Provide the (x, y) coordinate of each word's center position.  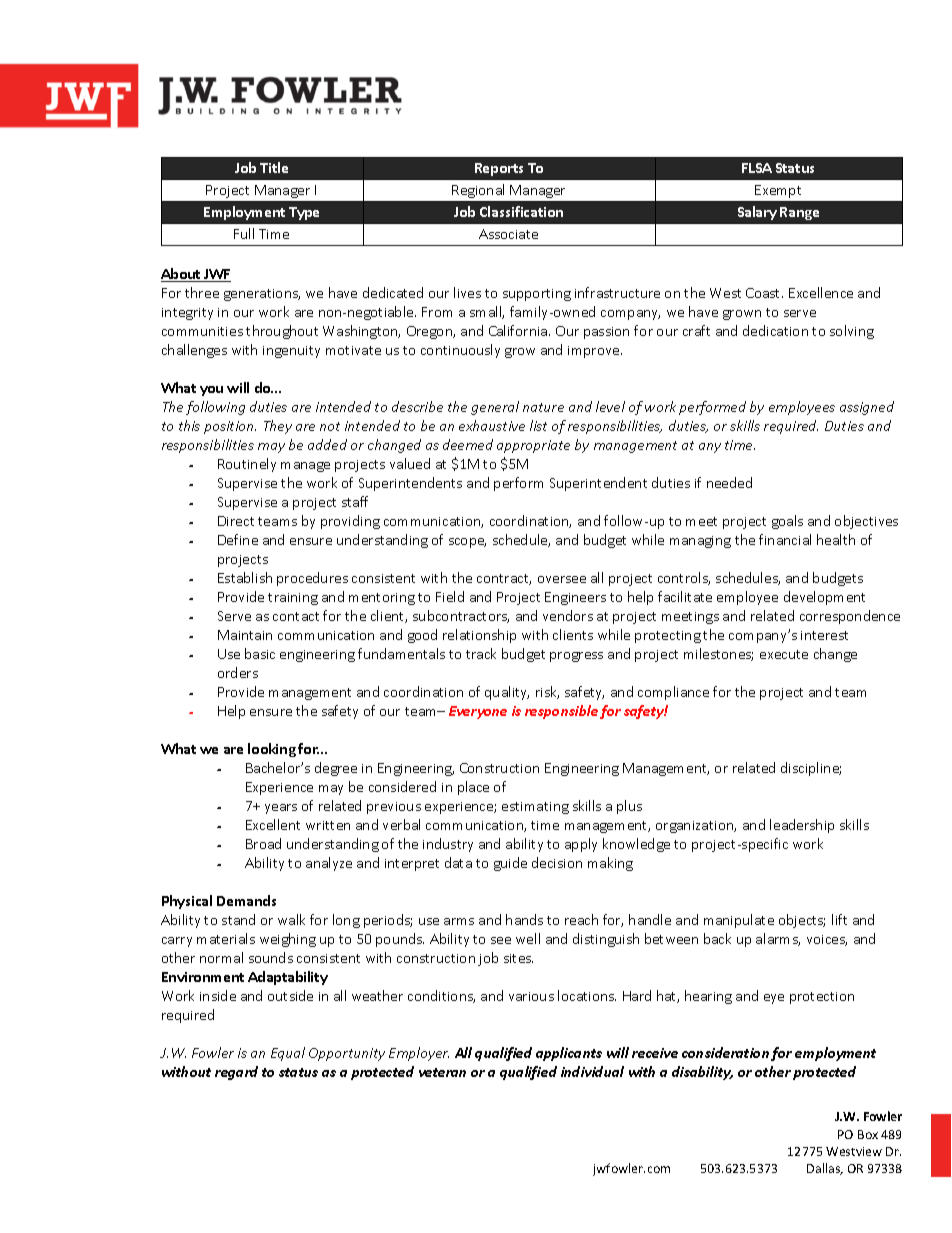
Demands (246, 900)
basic (260, 653)
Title (274, 167)
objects (802, 921)
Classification (521, 211)
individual (592, 1071)
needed (729, 482)
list (538, 425)
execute (784, 654)
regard (236, 1073)
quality (507, 693)
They (278, 427)
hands (524, 919)
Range (799, 213)
